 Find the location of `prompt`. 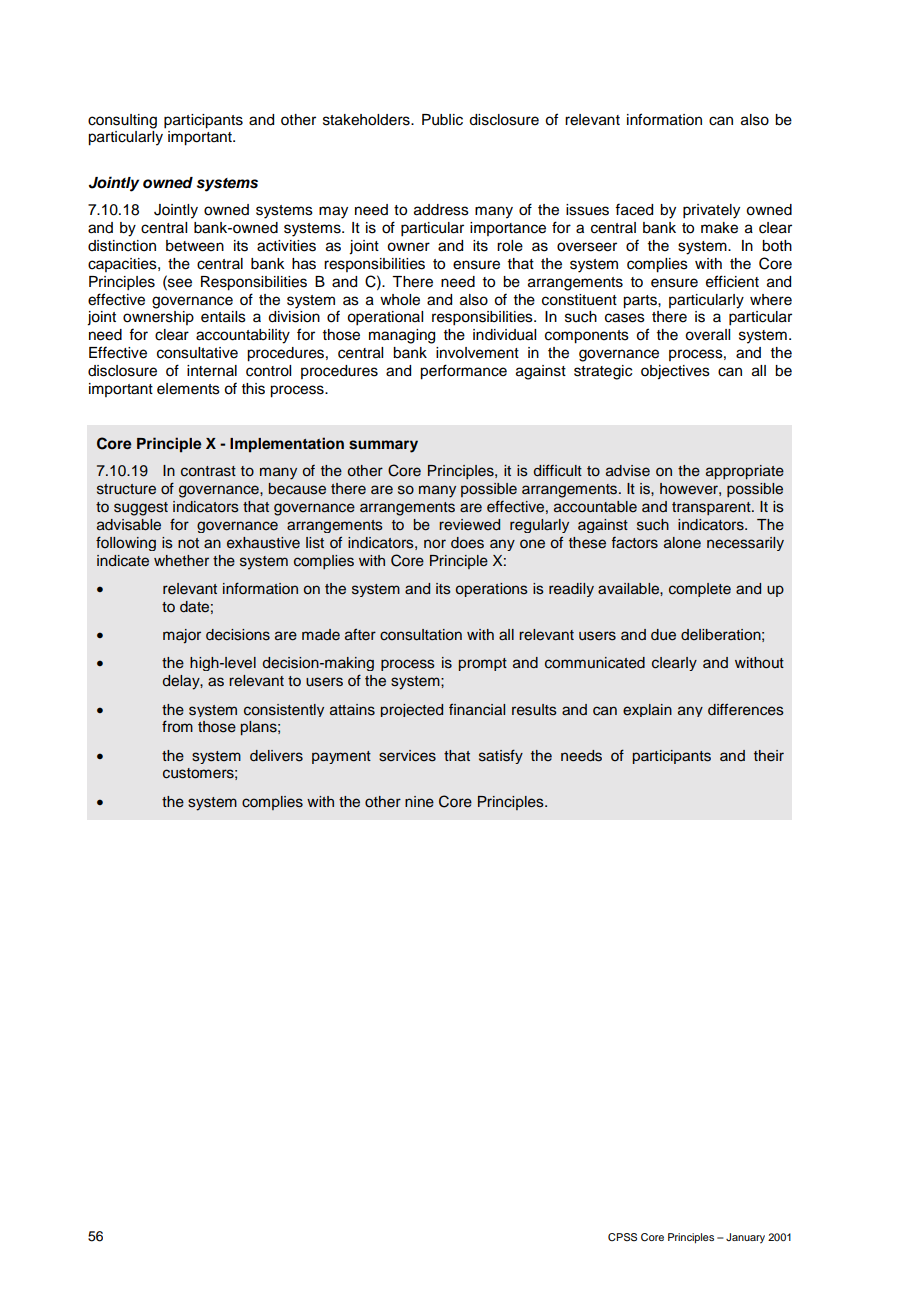

prompt is located at coordinates (483, 664).
